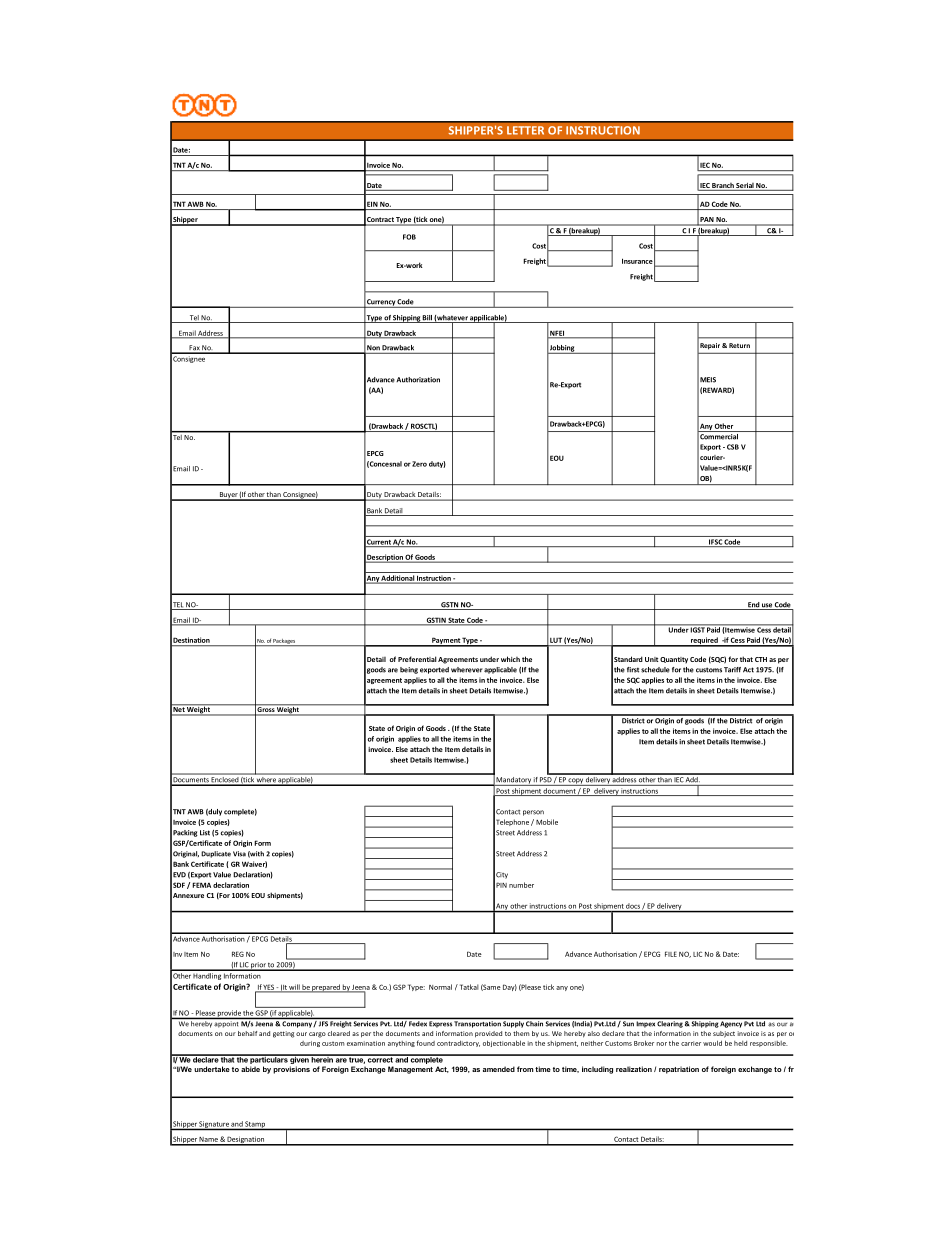 This screenshot has width=952, height=1233. I want to click on List, so click(205, 833).
